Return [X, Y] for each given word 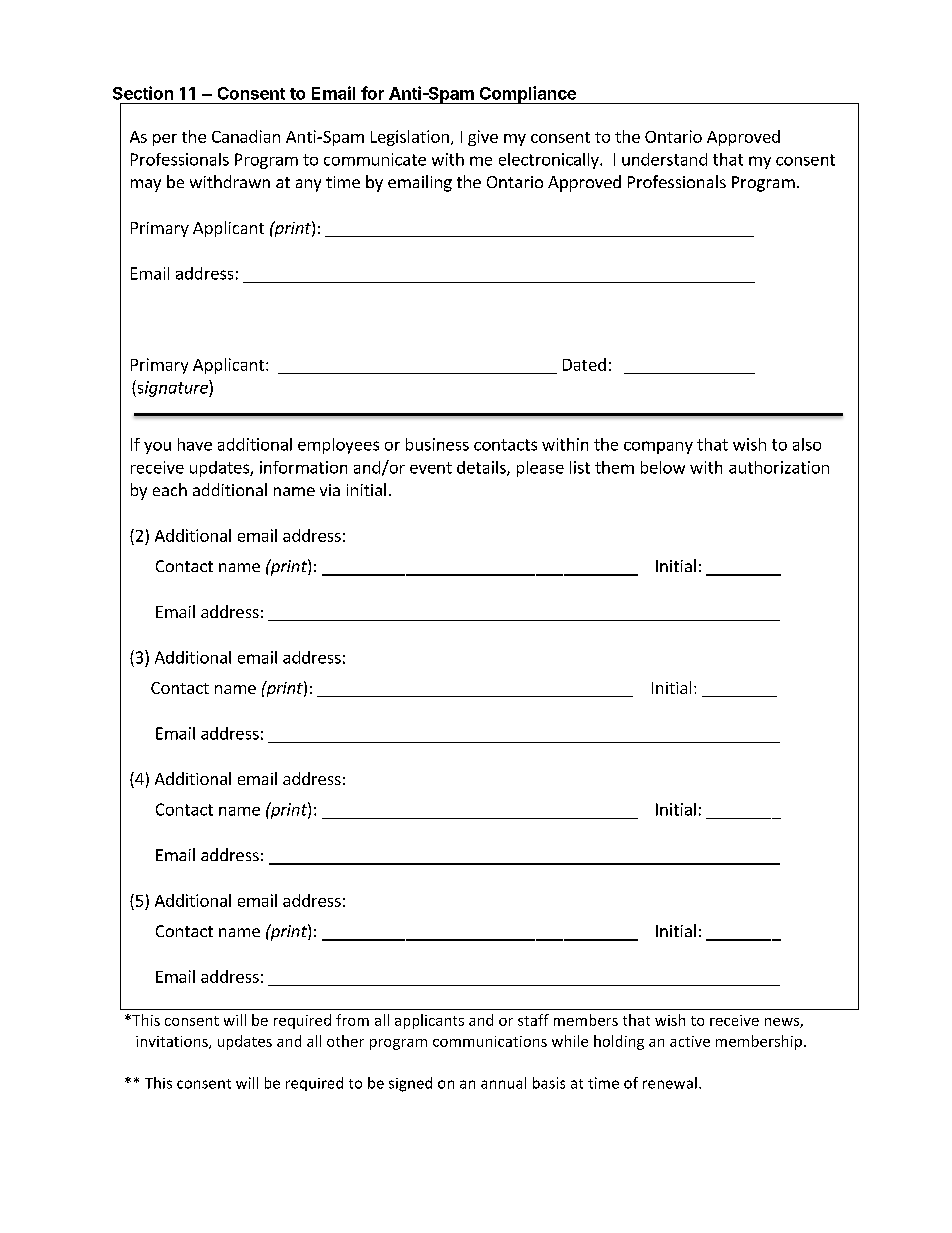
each [170, 489]
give [483, 138]
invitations [173, 1042]
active [690, 1041]
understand [664, 159]
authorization [779, 467]
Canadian [246, 136]
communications [490, 1041]
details [482, 468]
